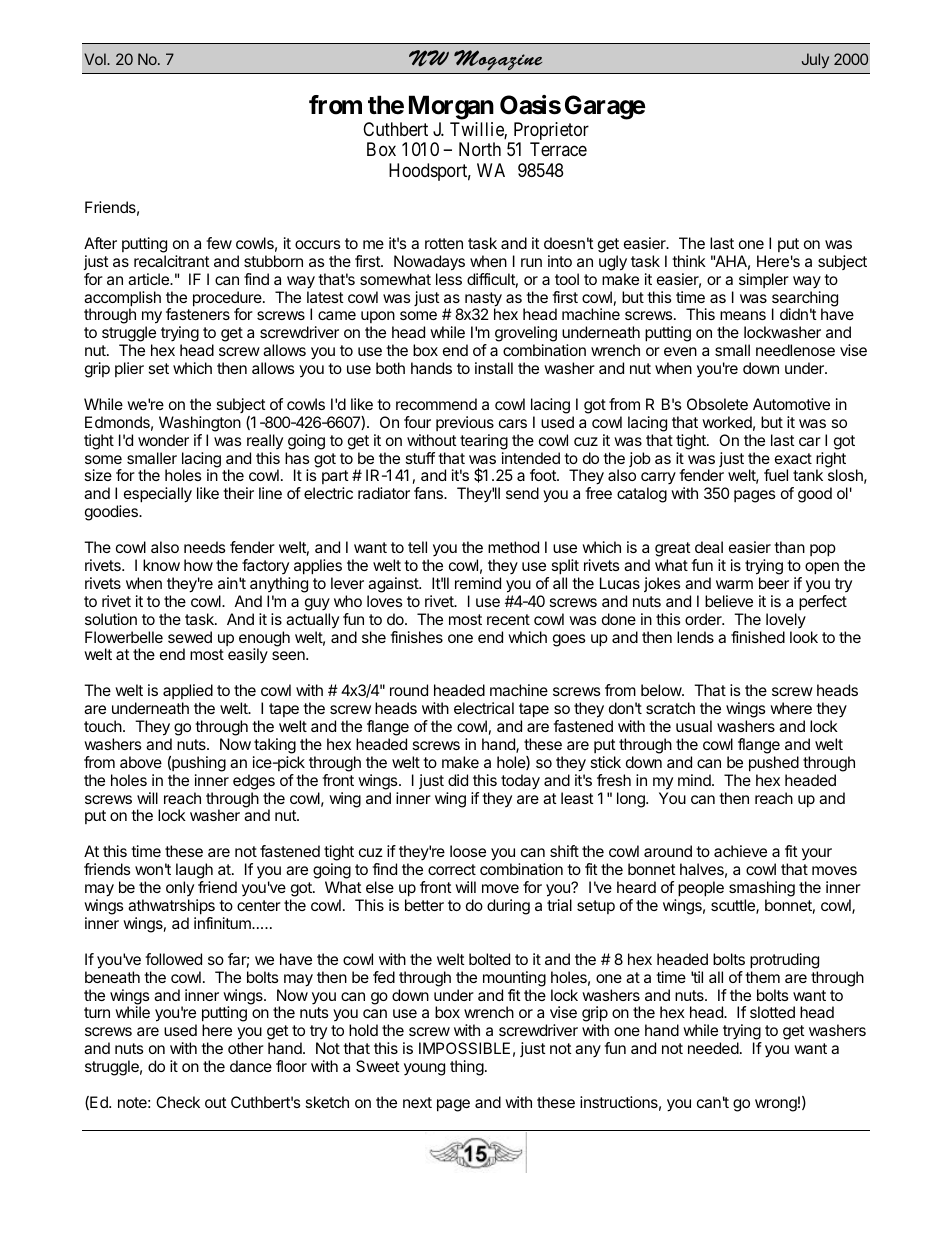 Image resolution: width=952 pixels, height=1233 pixels. What do you see at coordinates (740, 851) in the screenshot?
I see `achieve` at bounding box center [740, 851].
